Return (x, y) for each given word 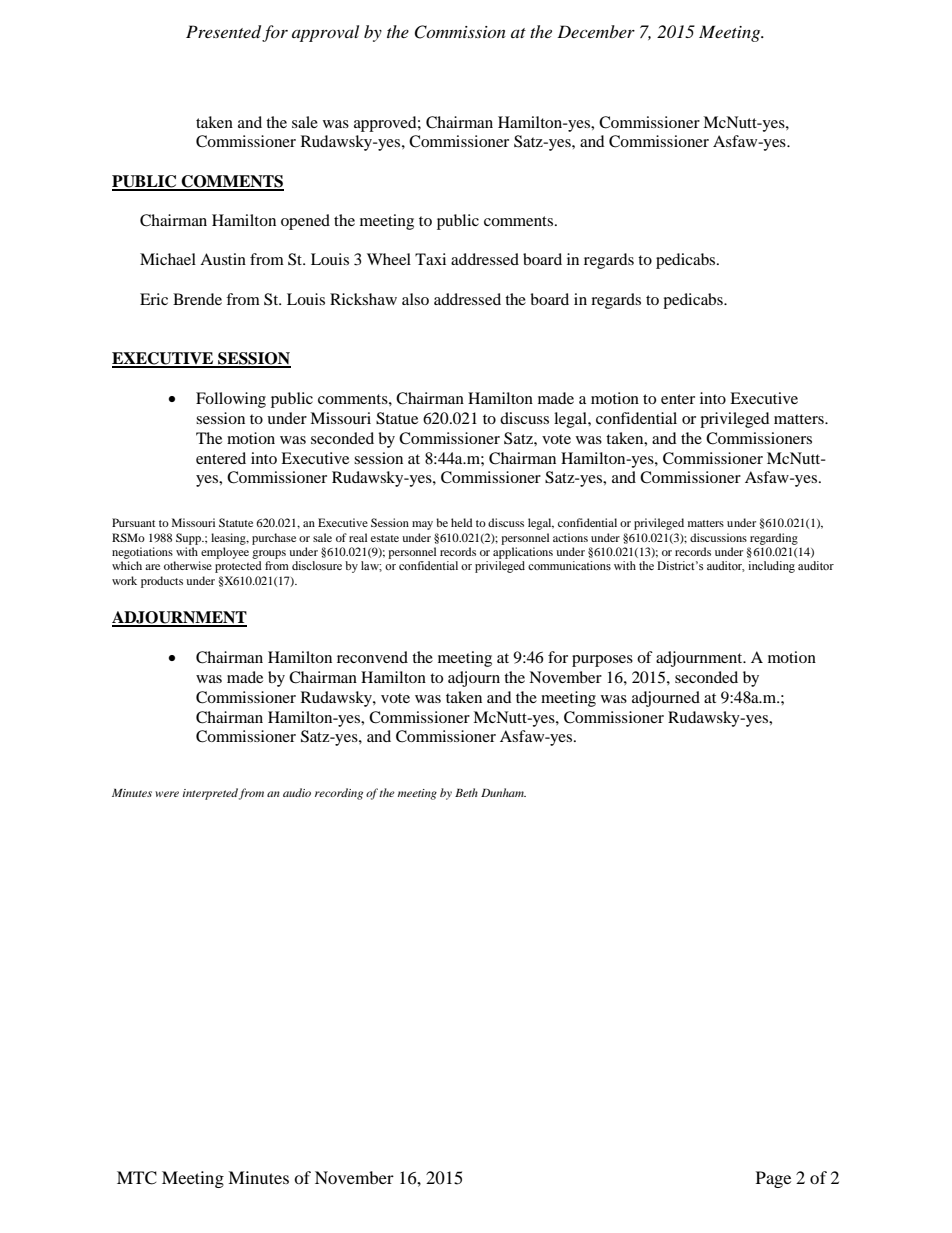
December (596, 31)
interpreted (210, 794)
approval (325, 33)
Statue (397, 418)
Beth (466, 792)
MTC (137, 1178)
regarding (774, 539)
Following (231, 400)
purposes (602, 661)
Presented (224, 33)
